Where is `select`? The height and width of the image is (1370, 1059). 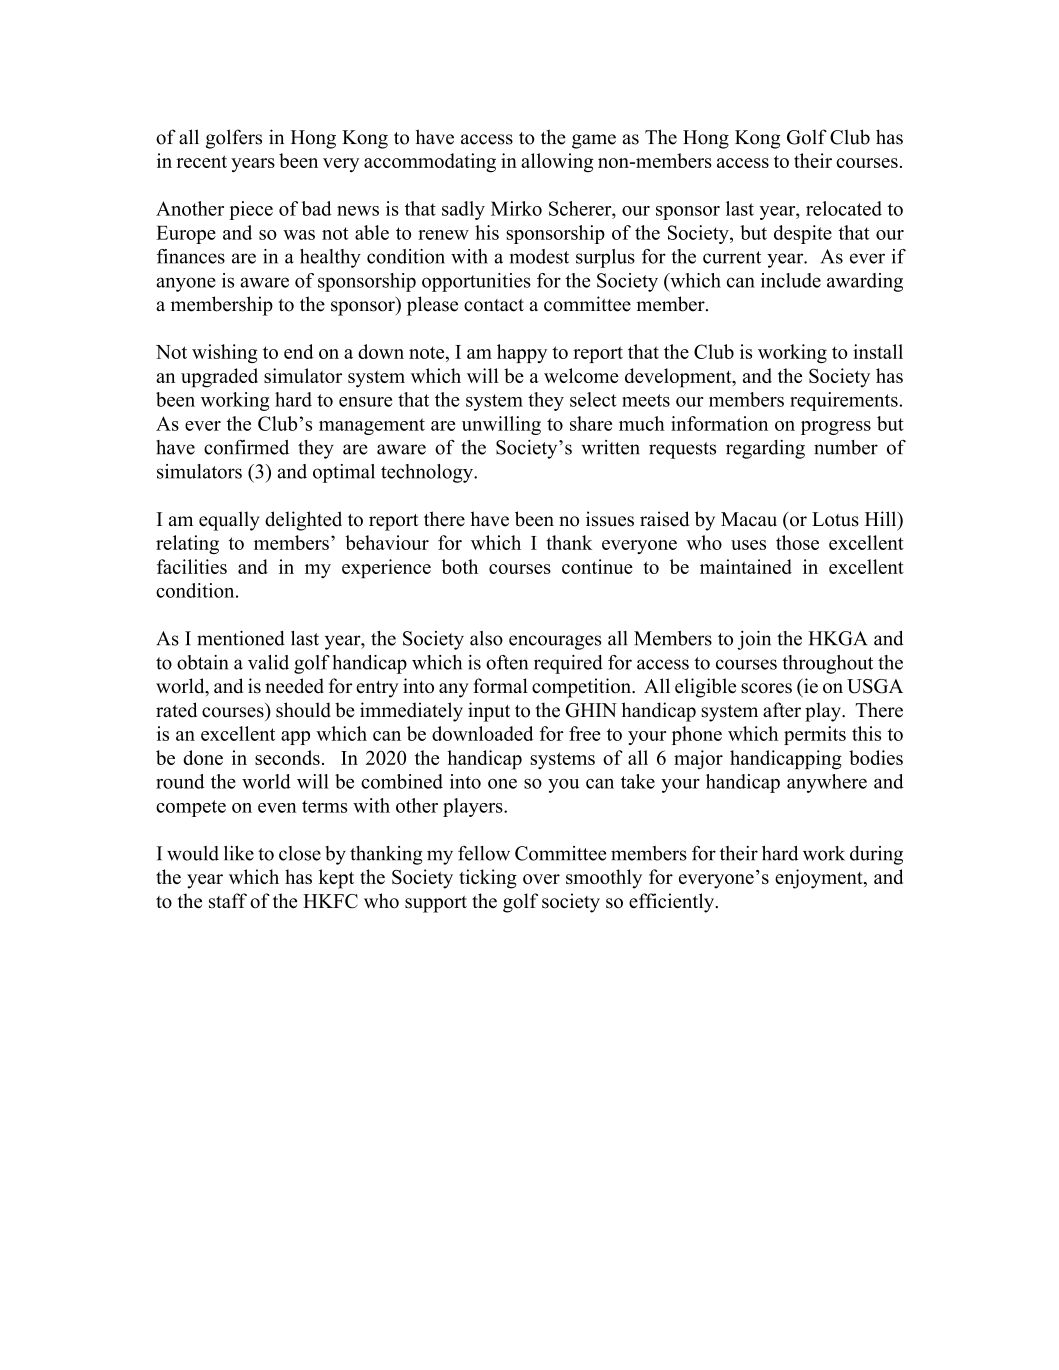 select is located at coordinates (593, 399).
